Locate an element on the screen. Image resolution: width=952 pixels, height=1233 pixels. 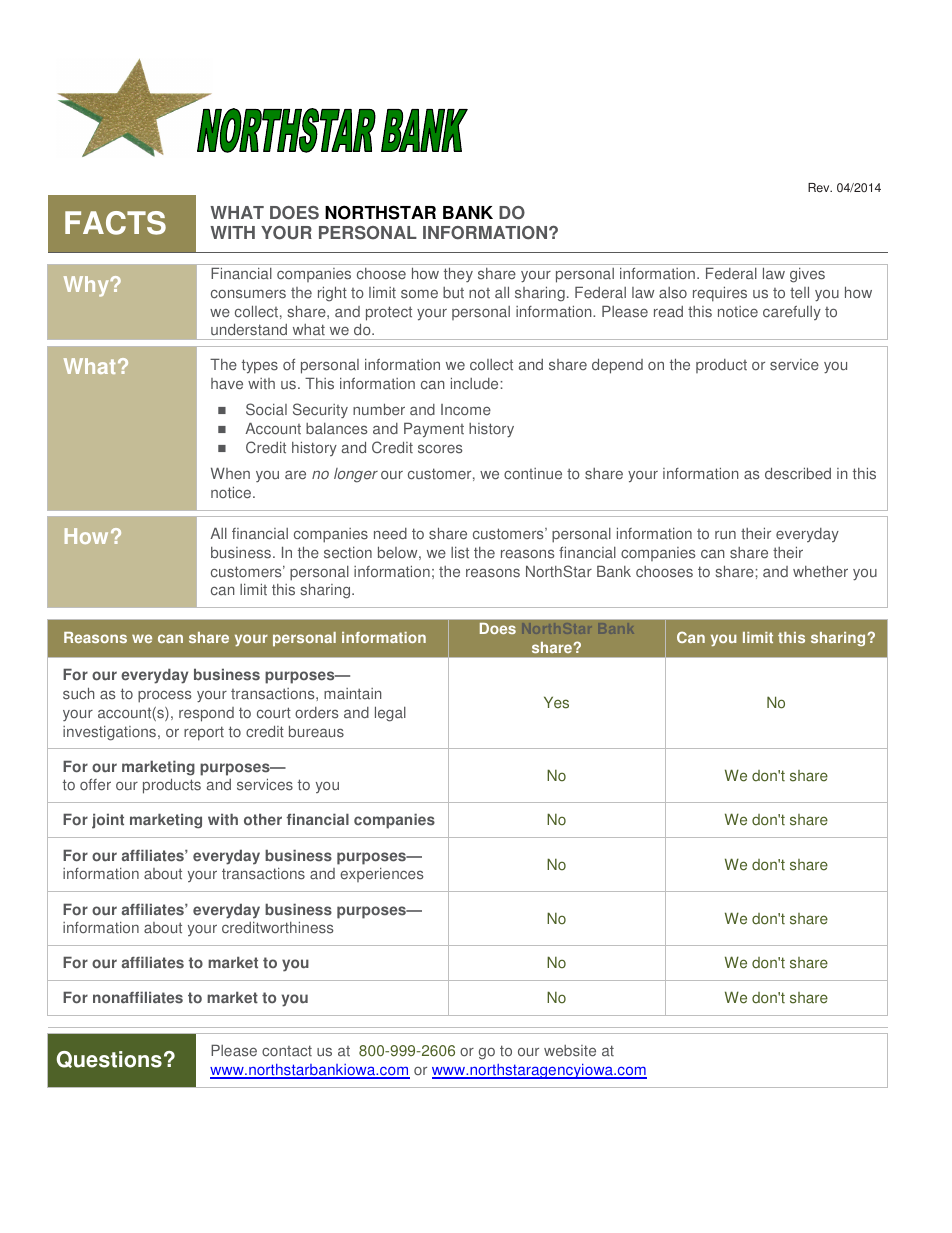
FACTS is located at coordinates (115, 223).
